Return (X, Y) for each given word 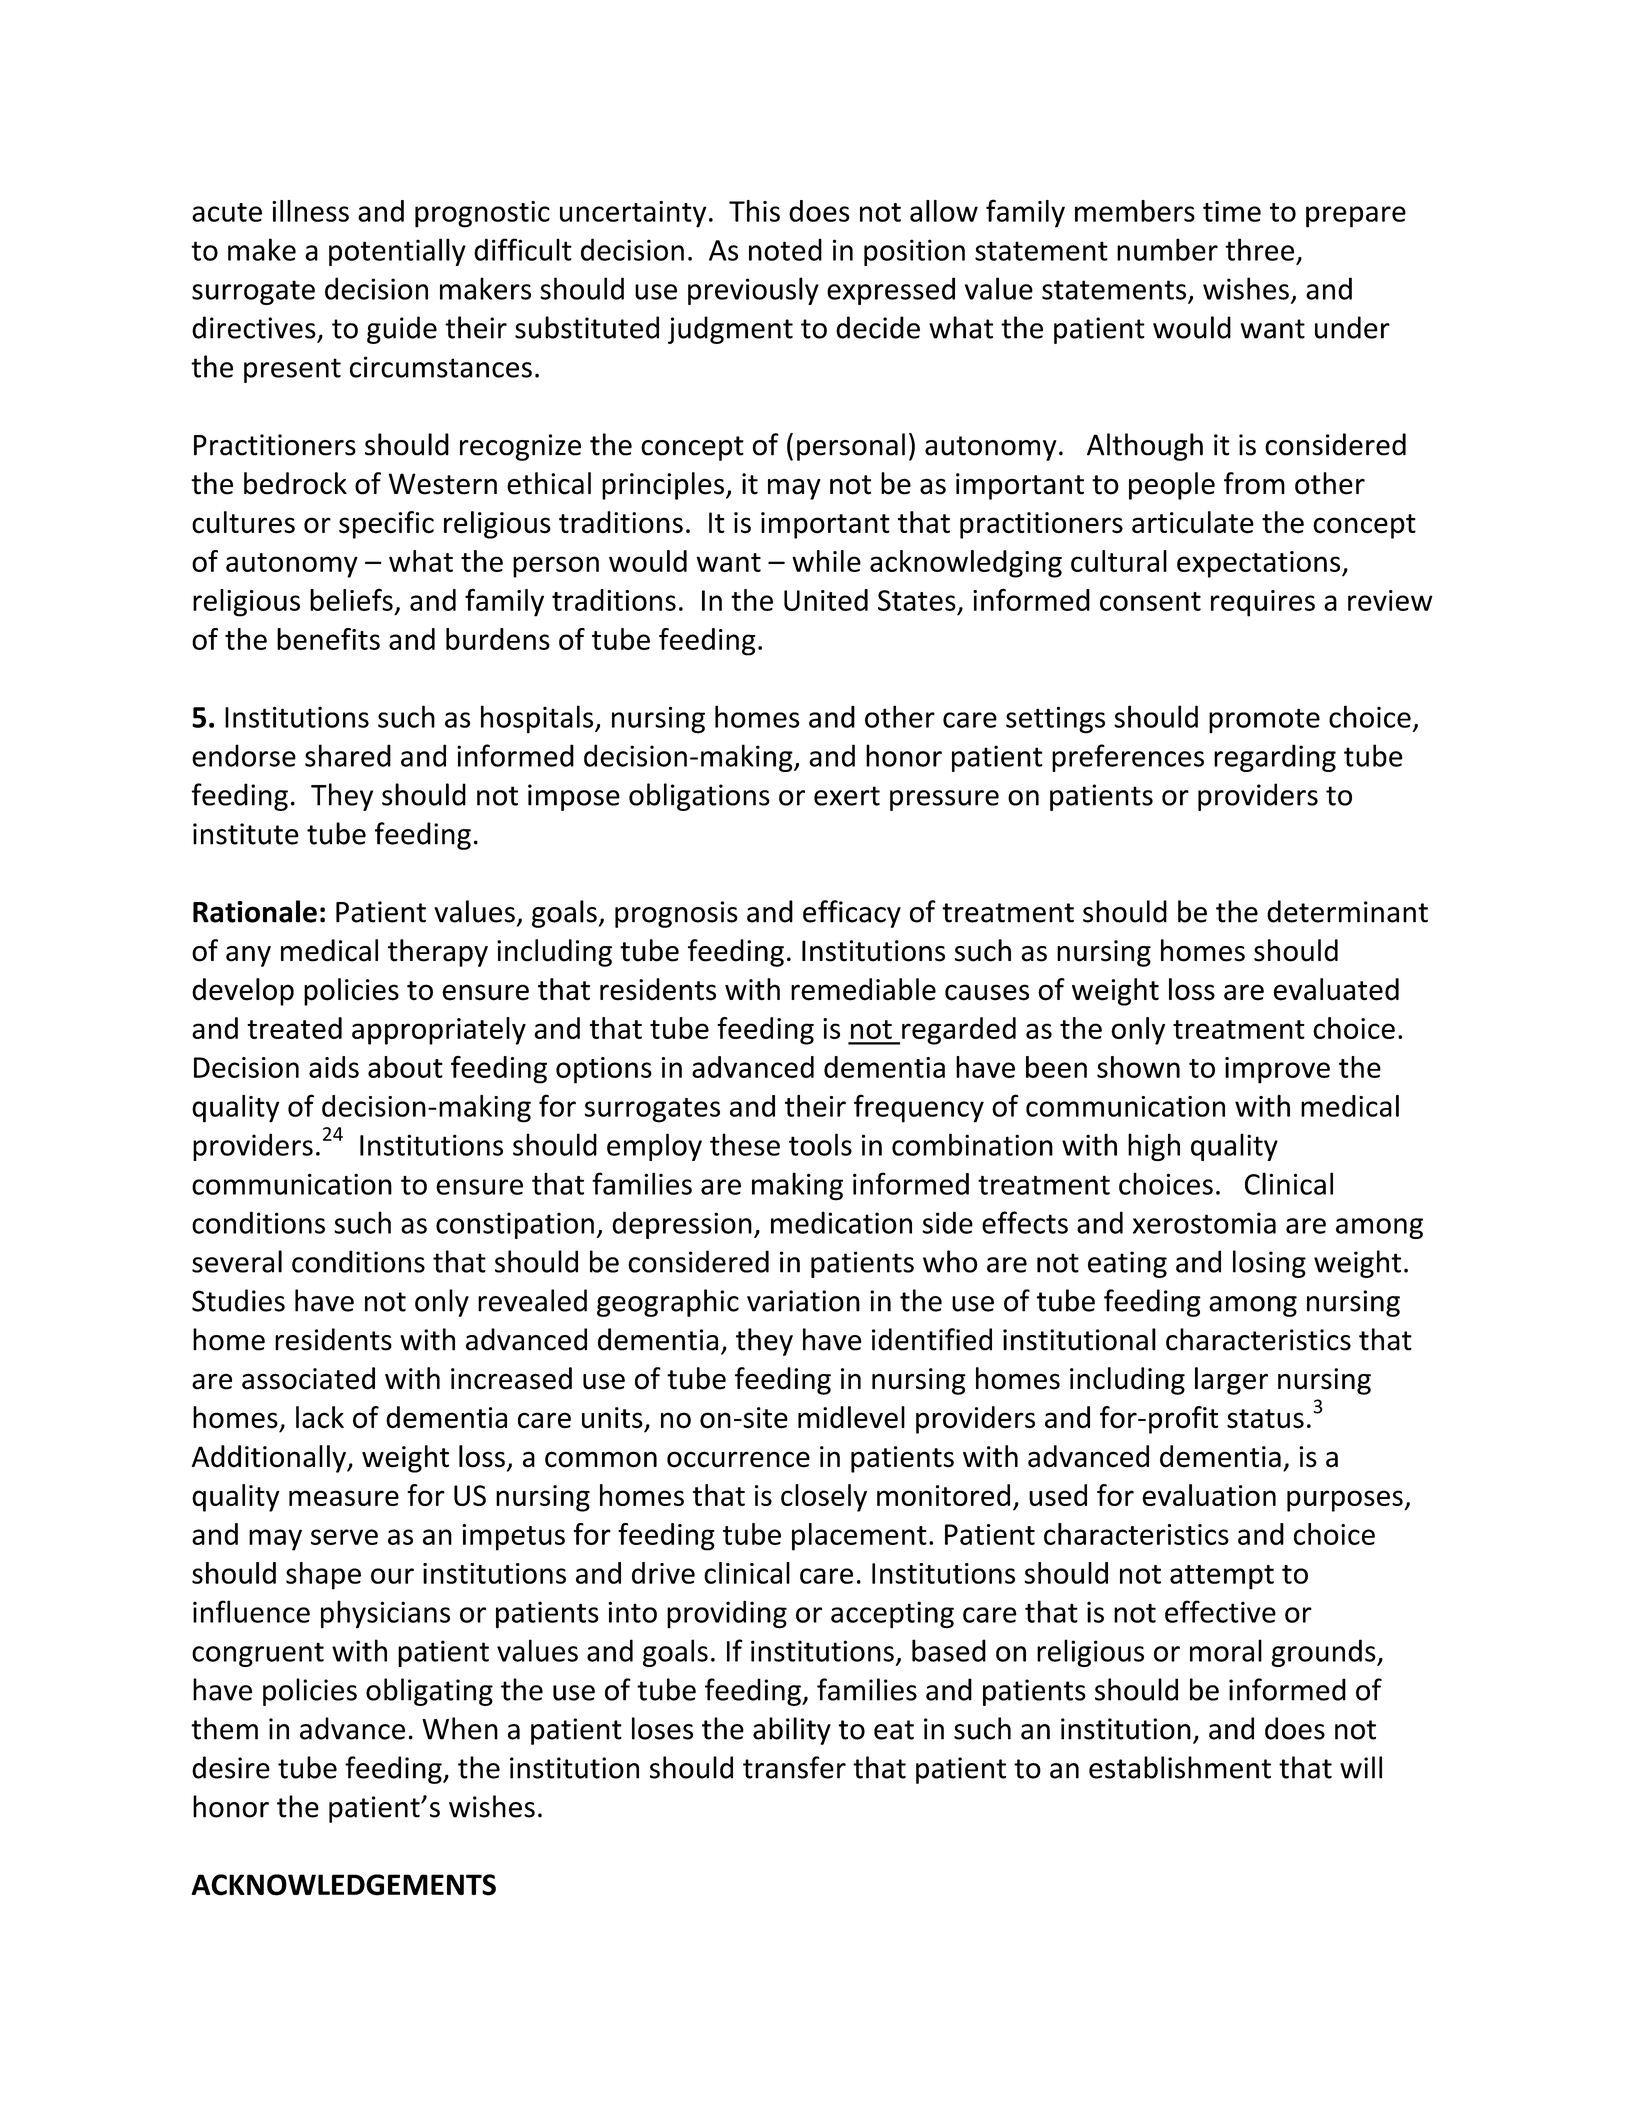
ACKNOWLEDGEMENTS (343, 1885)
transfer (794, 1767)
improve (1277, 1070)
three (1259, 249)
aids (334, 1067)
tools (820, 1144)
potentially (397, 252)
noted (785, 249)
